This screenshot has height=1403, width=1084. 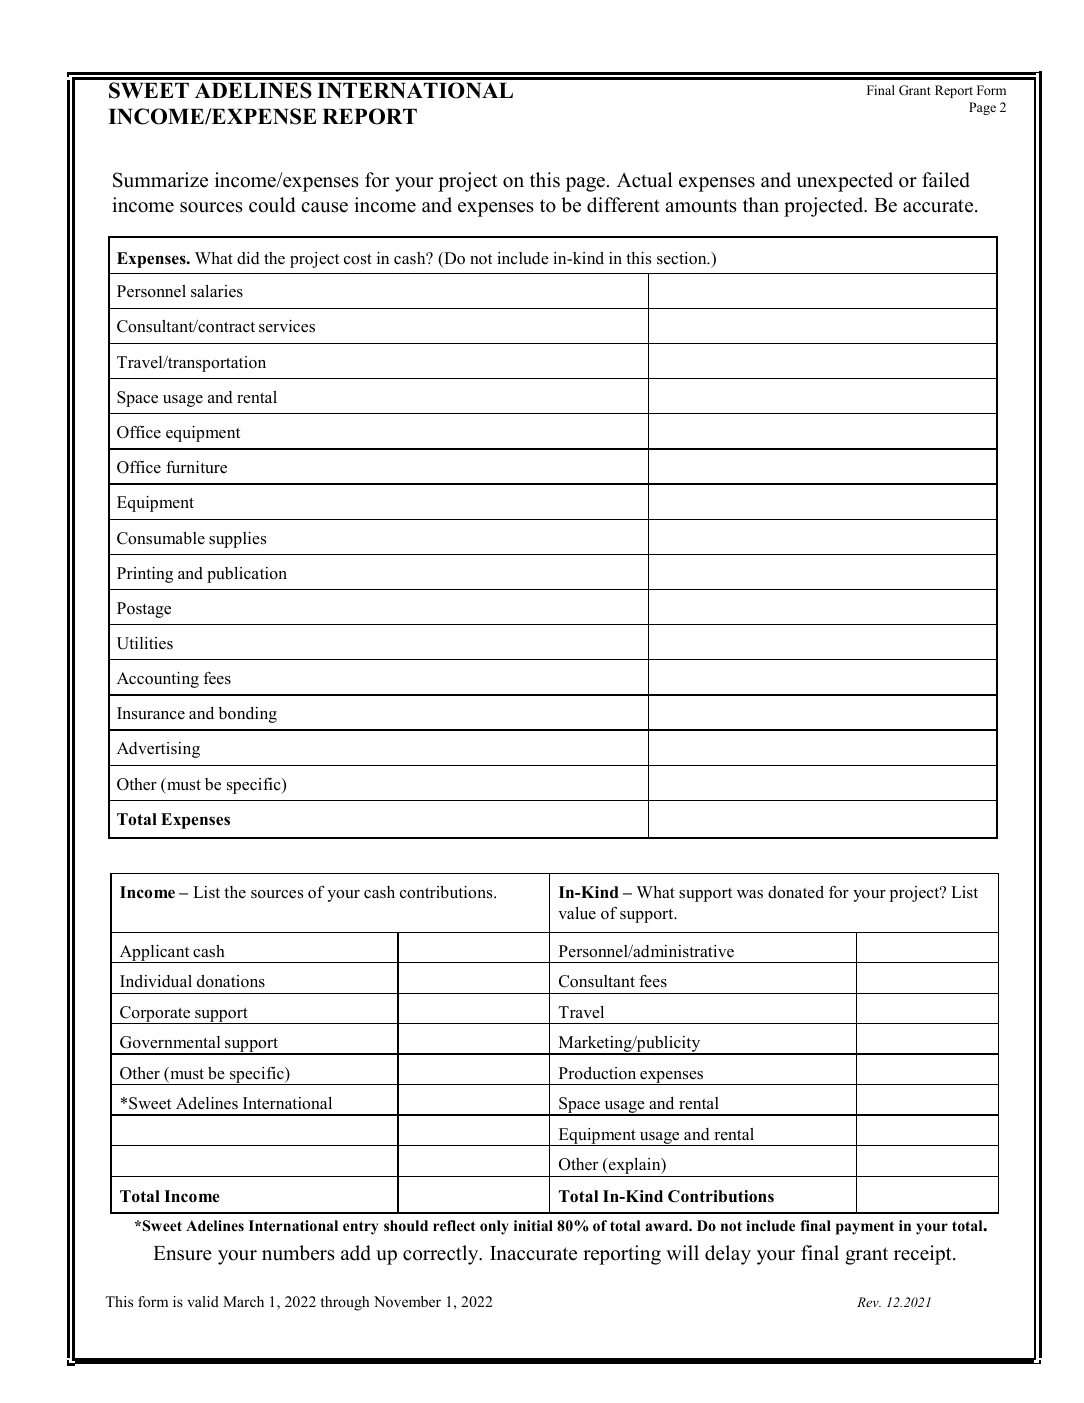 What do you see at coordinates (231, 981) in the screenshot?
I see `donations` at bounding box center [231, 981].
